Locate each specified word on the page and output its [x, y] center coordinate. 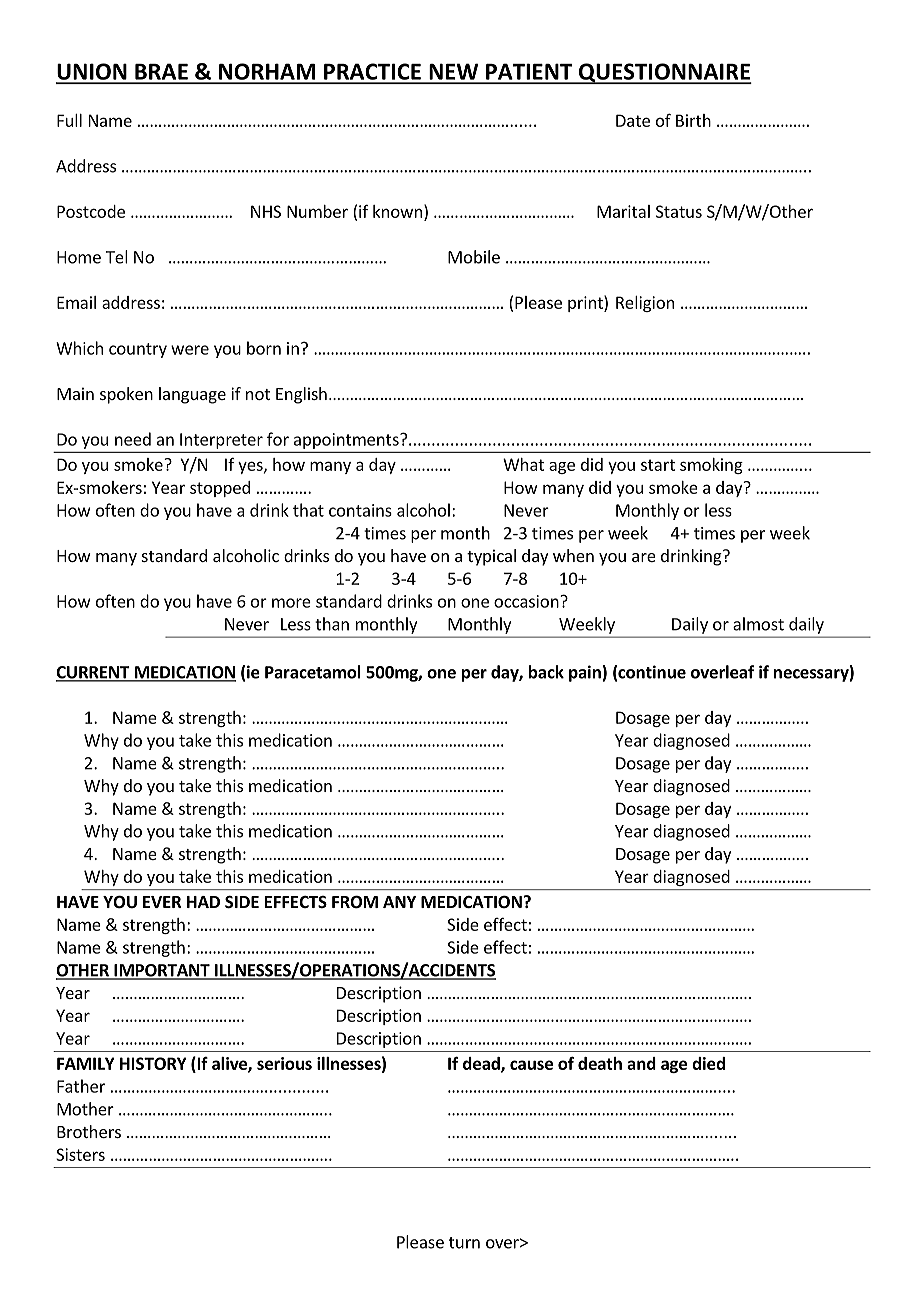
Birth [693, 120]
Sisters [80, 1154]
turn [464, 1243]
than [332, 624]
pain [586, 673]
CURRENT [94, 673]
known [397, 211]
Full [69, 120]
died [708, 1063]
